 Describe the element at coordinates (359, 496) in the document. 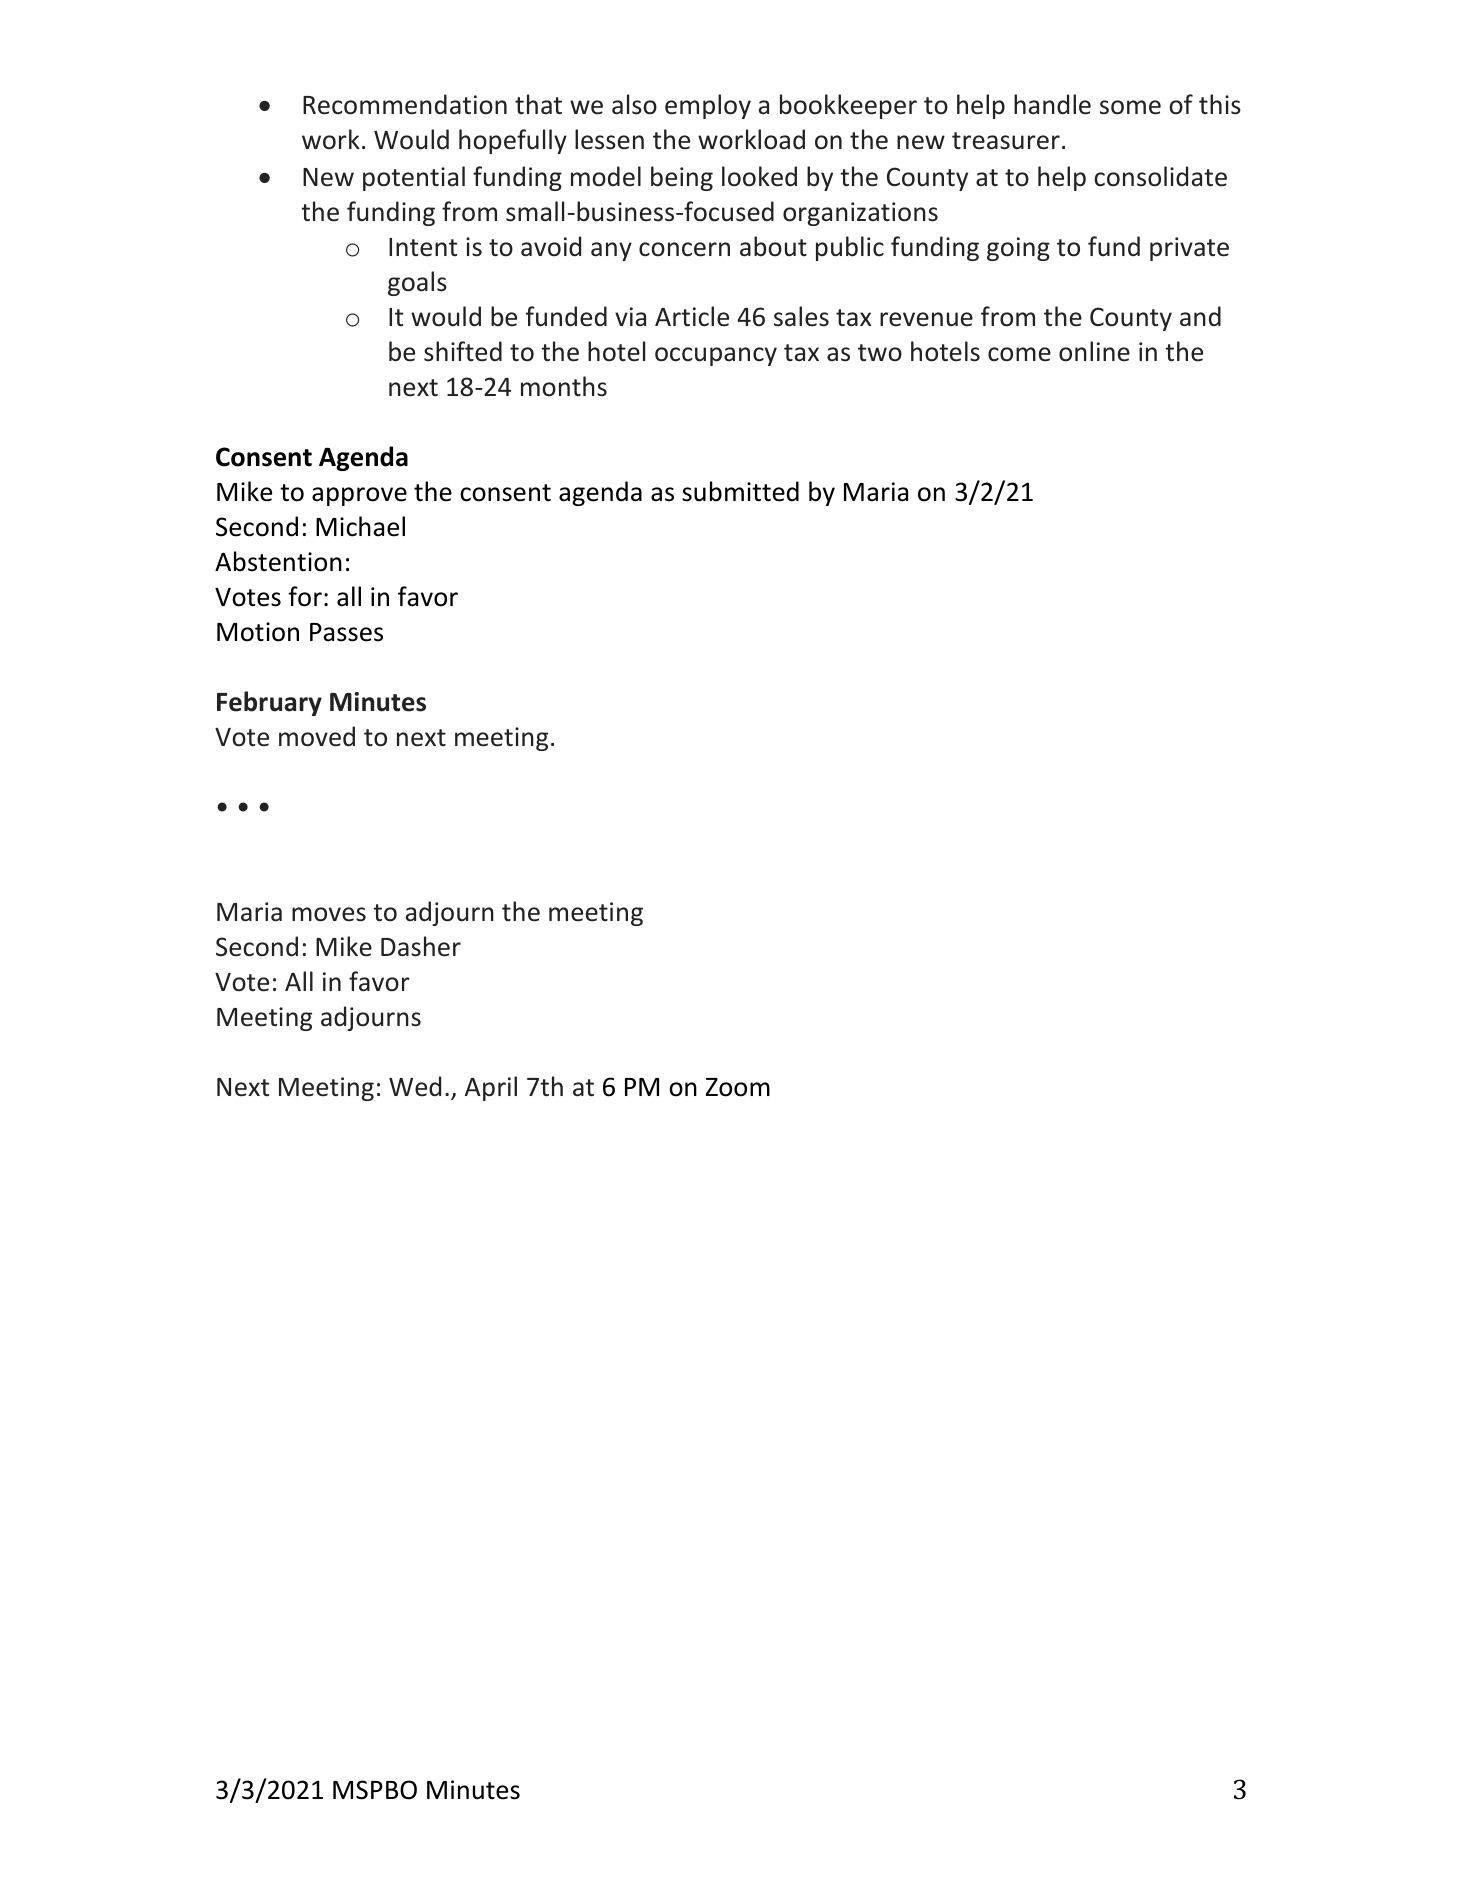

I see `approve` at that location.
